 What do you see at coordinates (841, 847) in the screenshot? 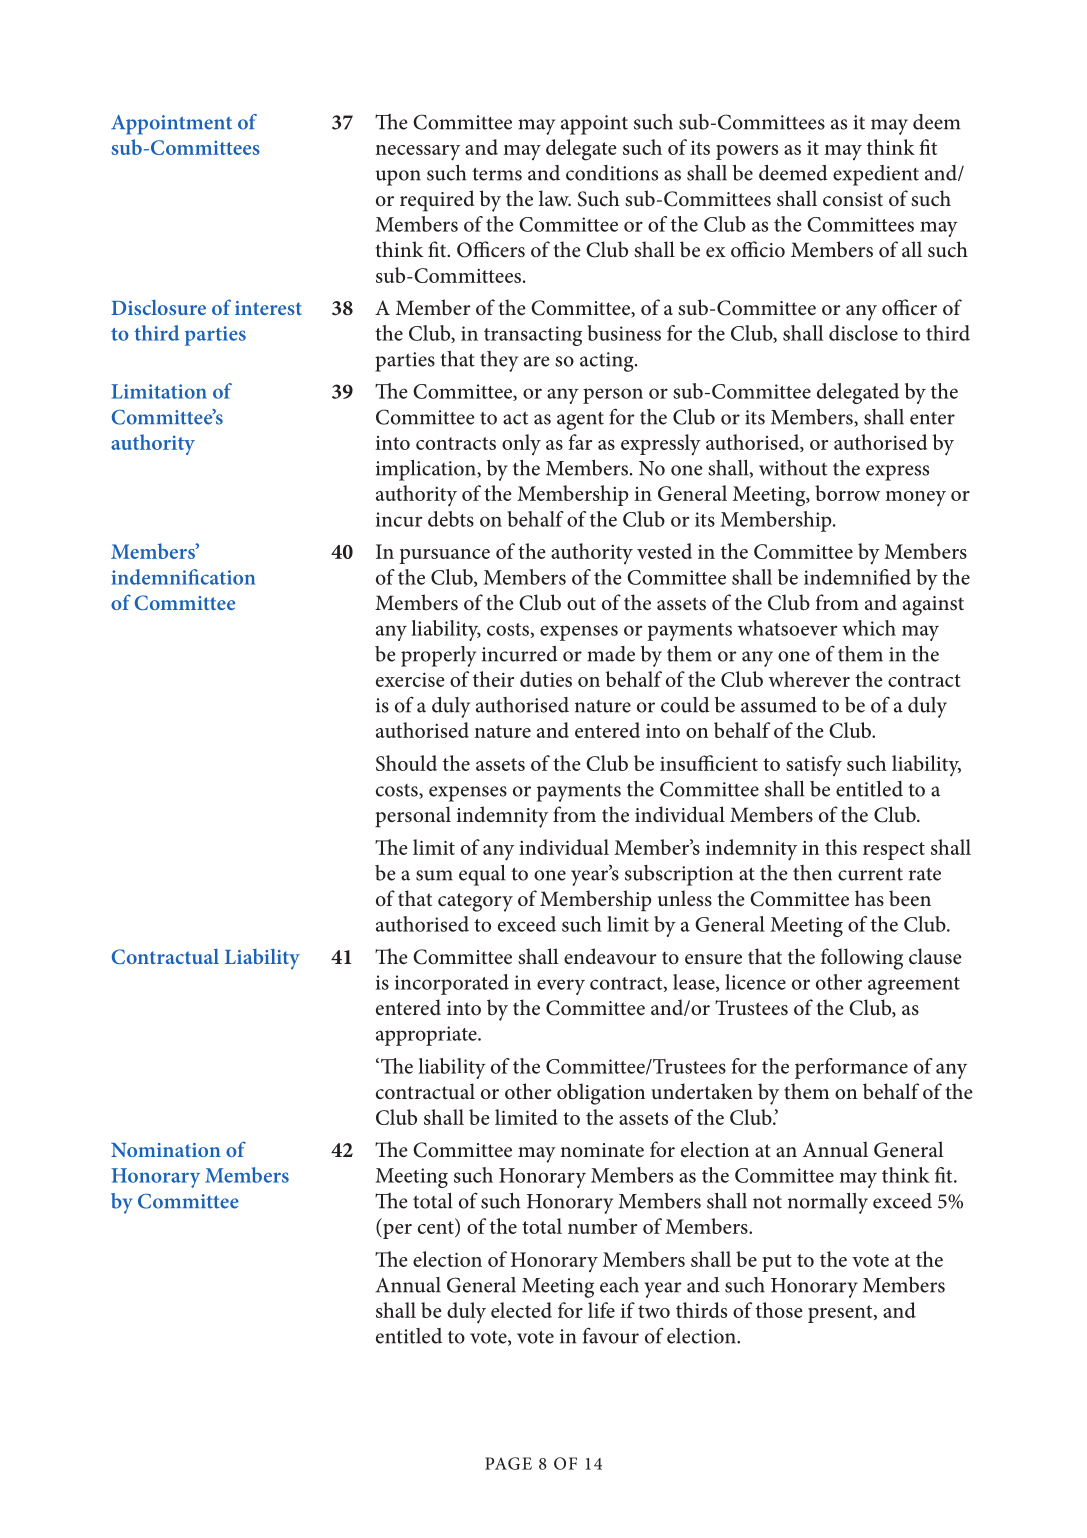
I see `this` at bounding box center [841, 847].
